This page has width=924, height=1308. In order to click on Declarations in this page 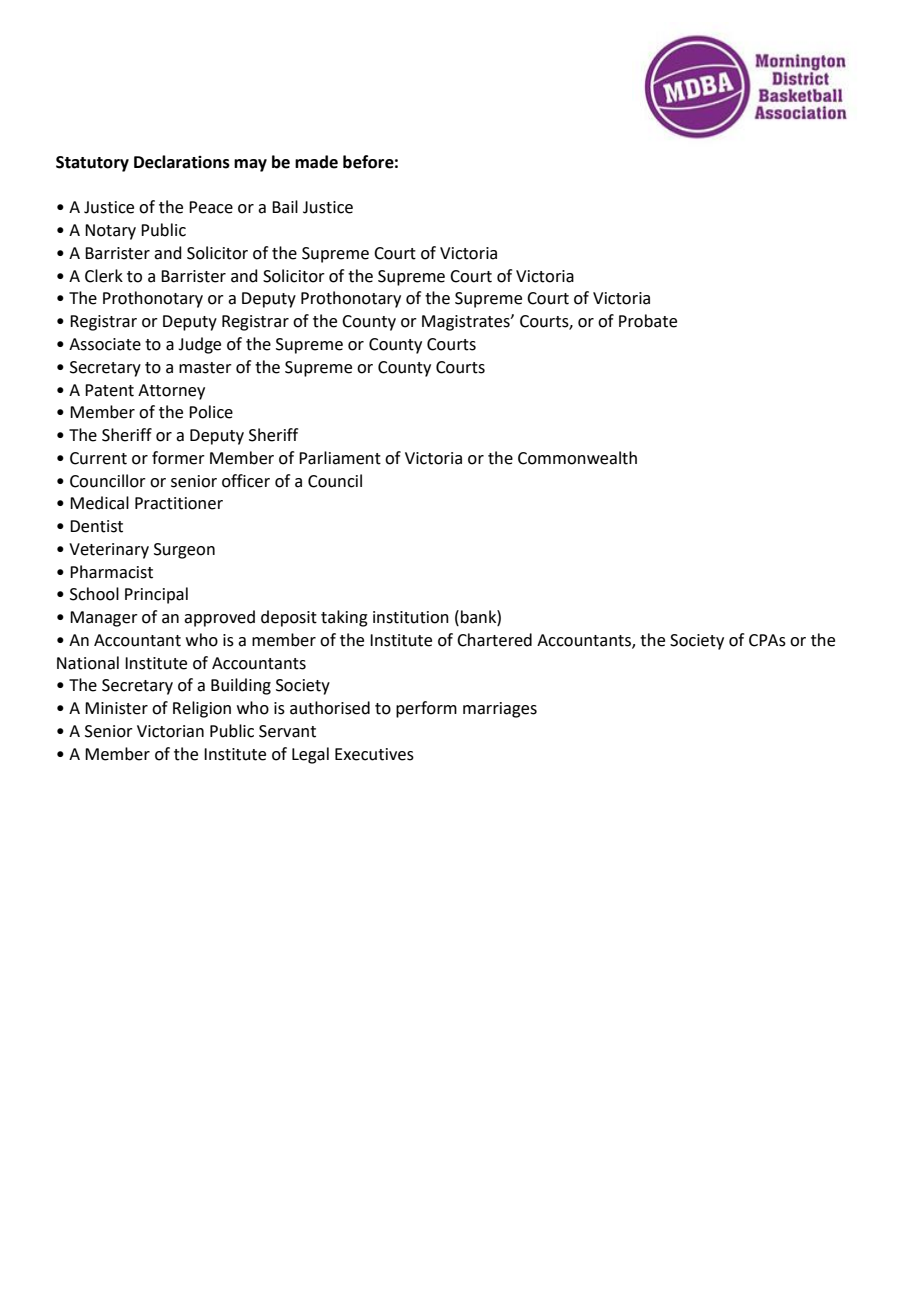, I will do `click(182, 162)`.
